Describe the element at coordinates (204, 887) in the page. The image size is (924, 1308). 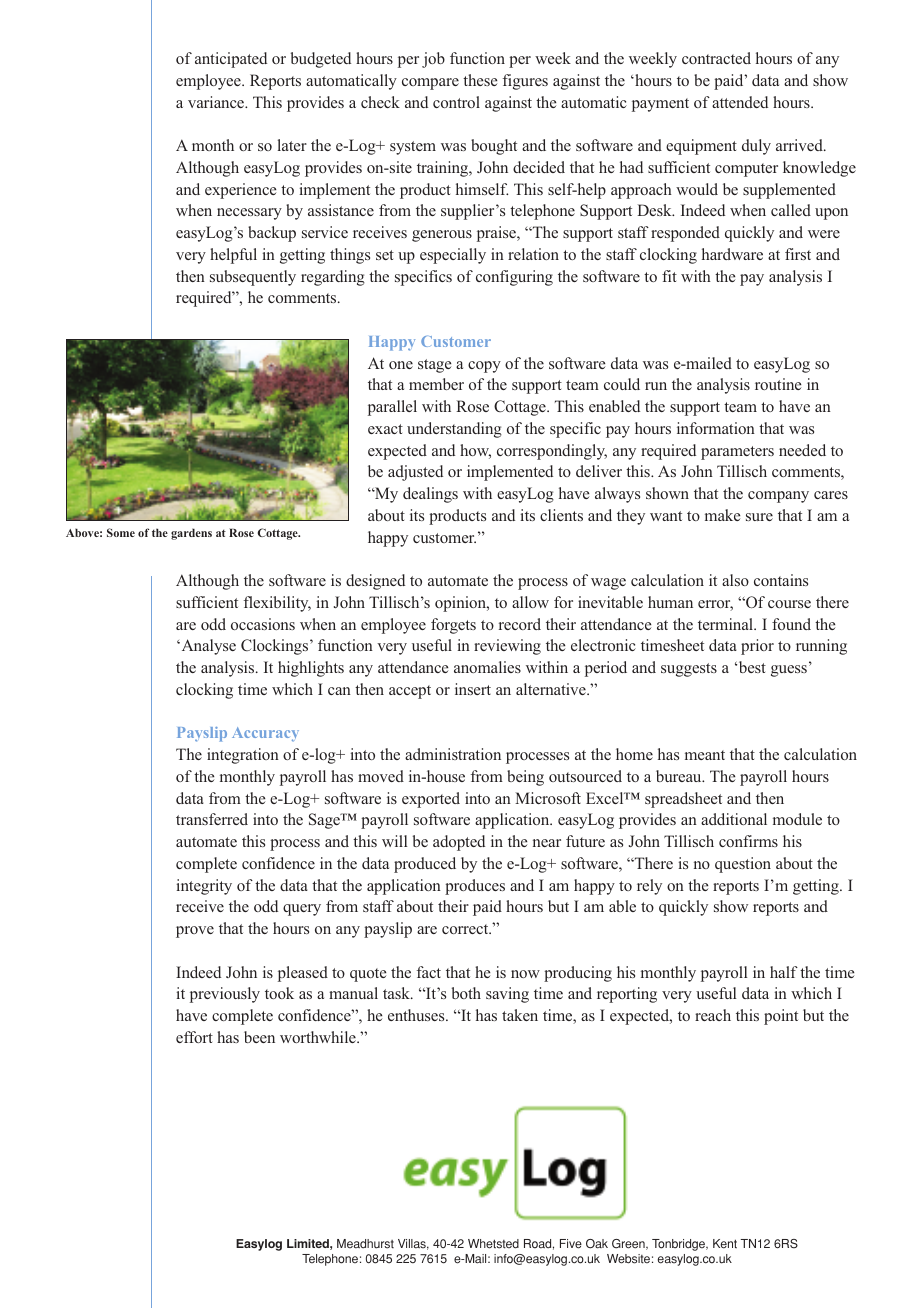
I see `integrity` at that location.
